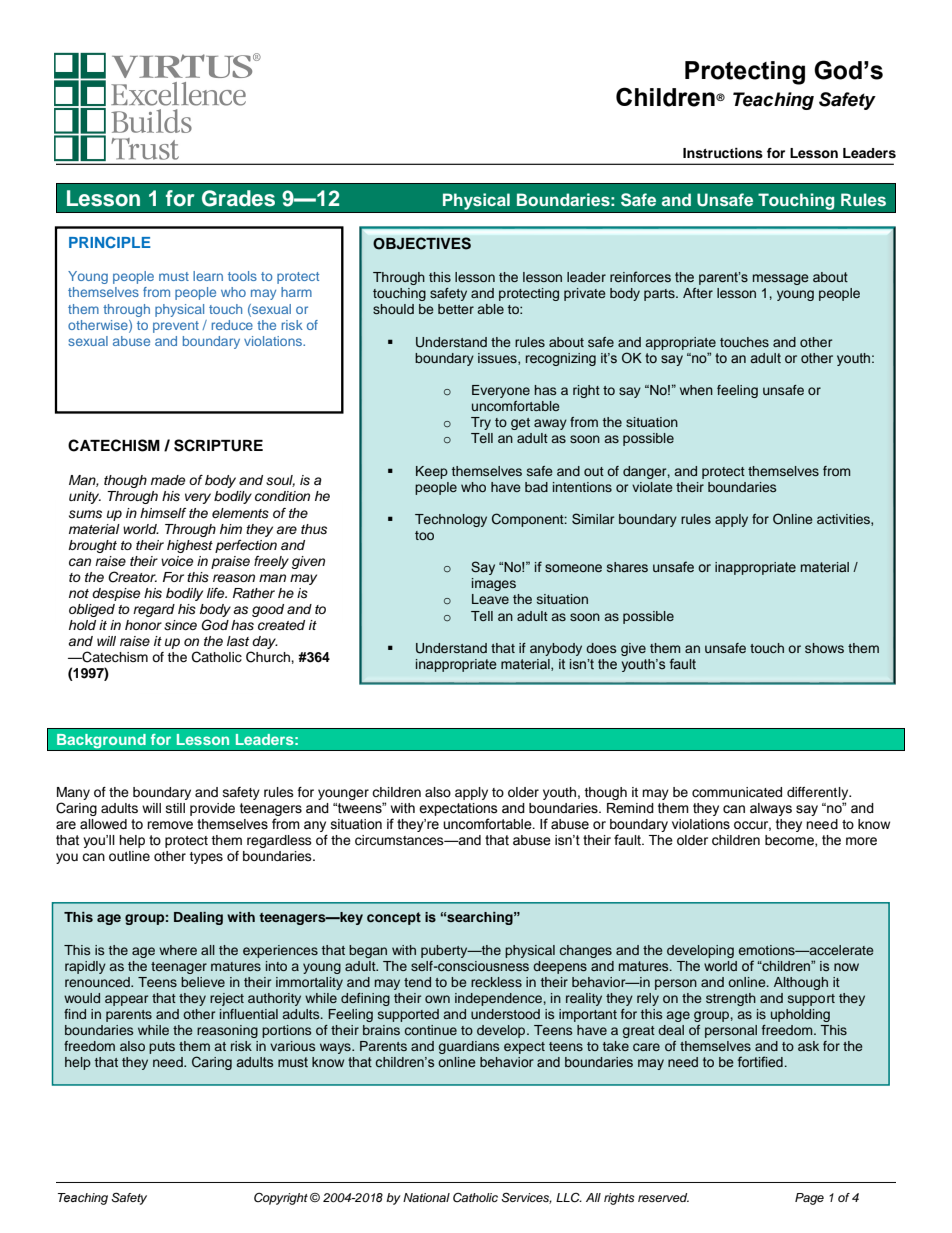  What do you see at coordinates (238, 198) in the screenshot?
I see `Grades` at bounding box center [238, 198].
